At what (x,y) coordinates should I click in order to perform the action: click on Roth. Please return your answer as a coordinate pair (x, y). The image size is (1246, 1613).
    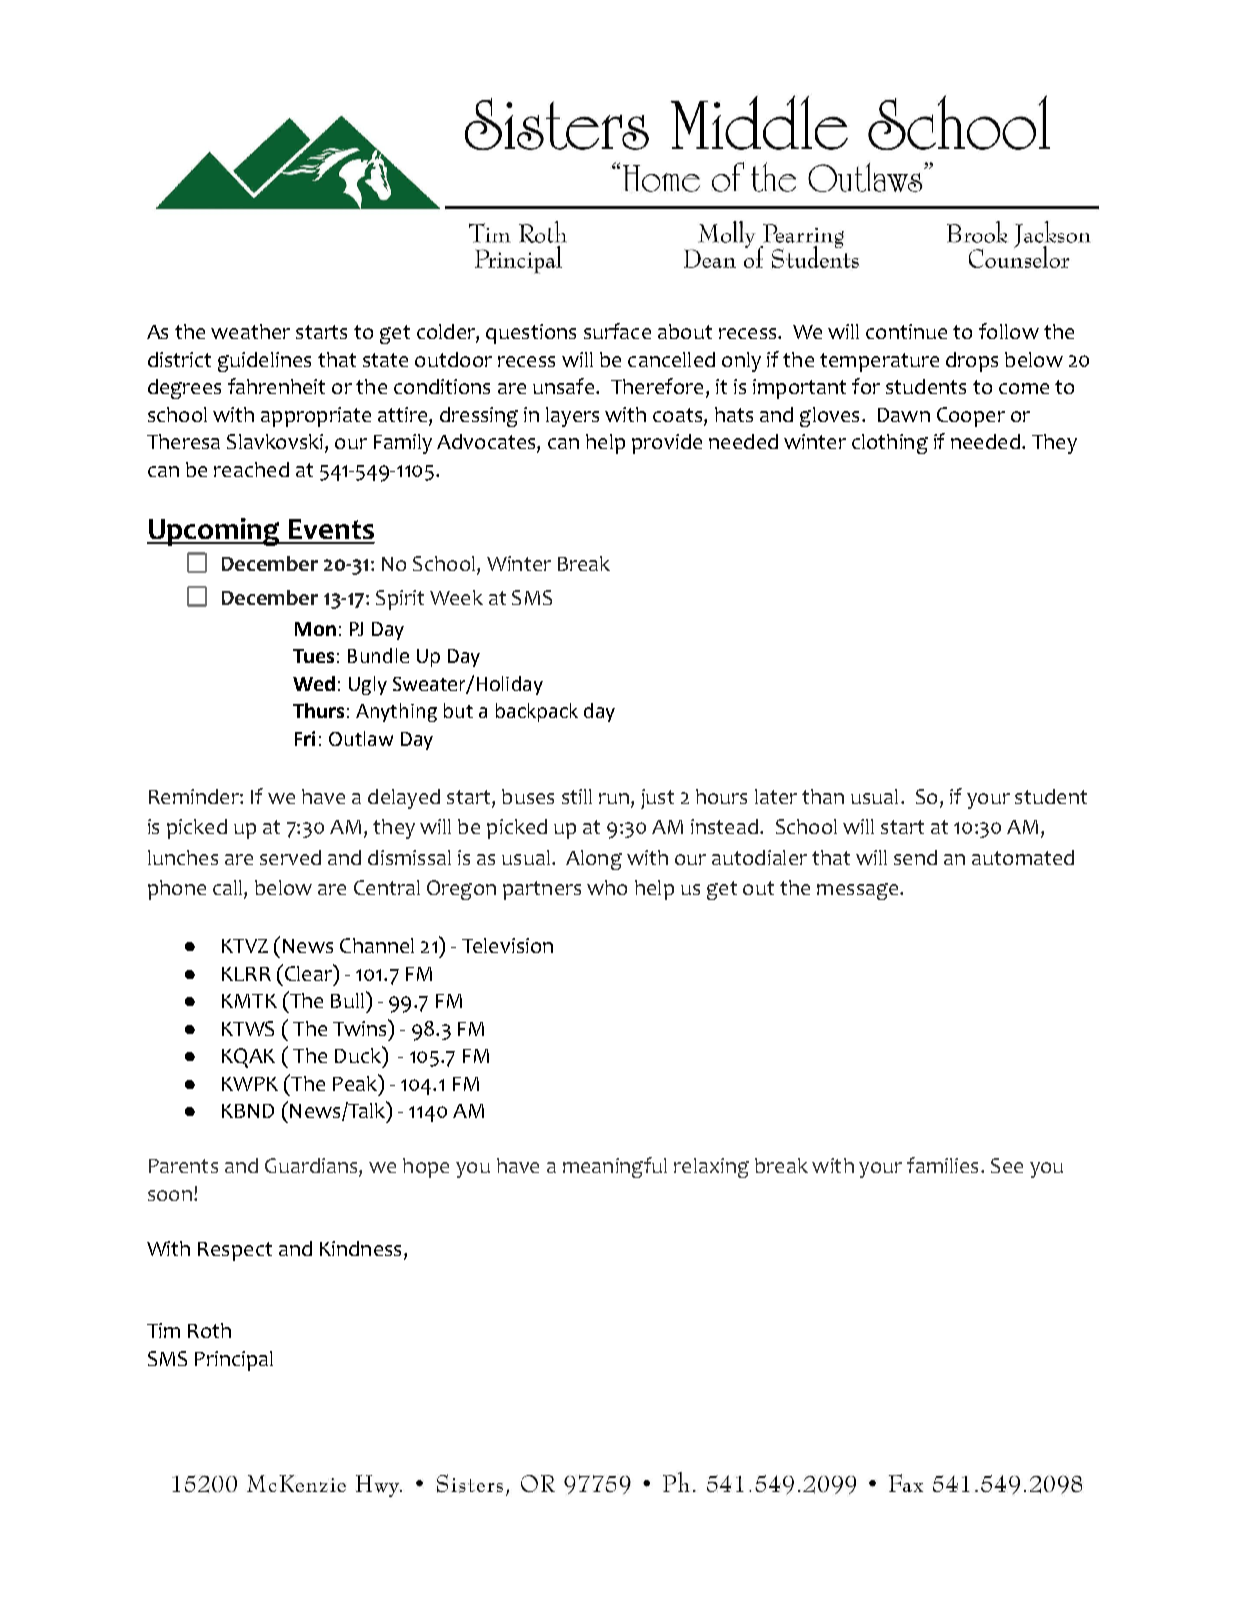
    Looking at the image, I should click on (209, 1330).
